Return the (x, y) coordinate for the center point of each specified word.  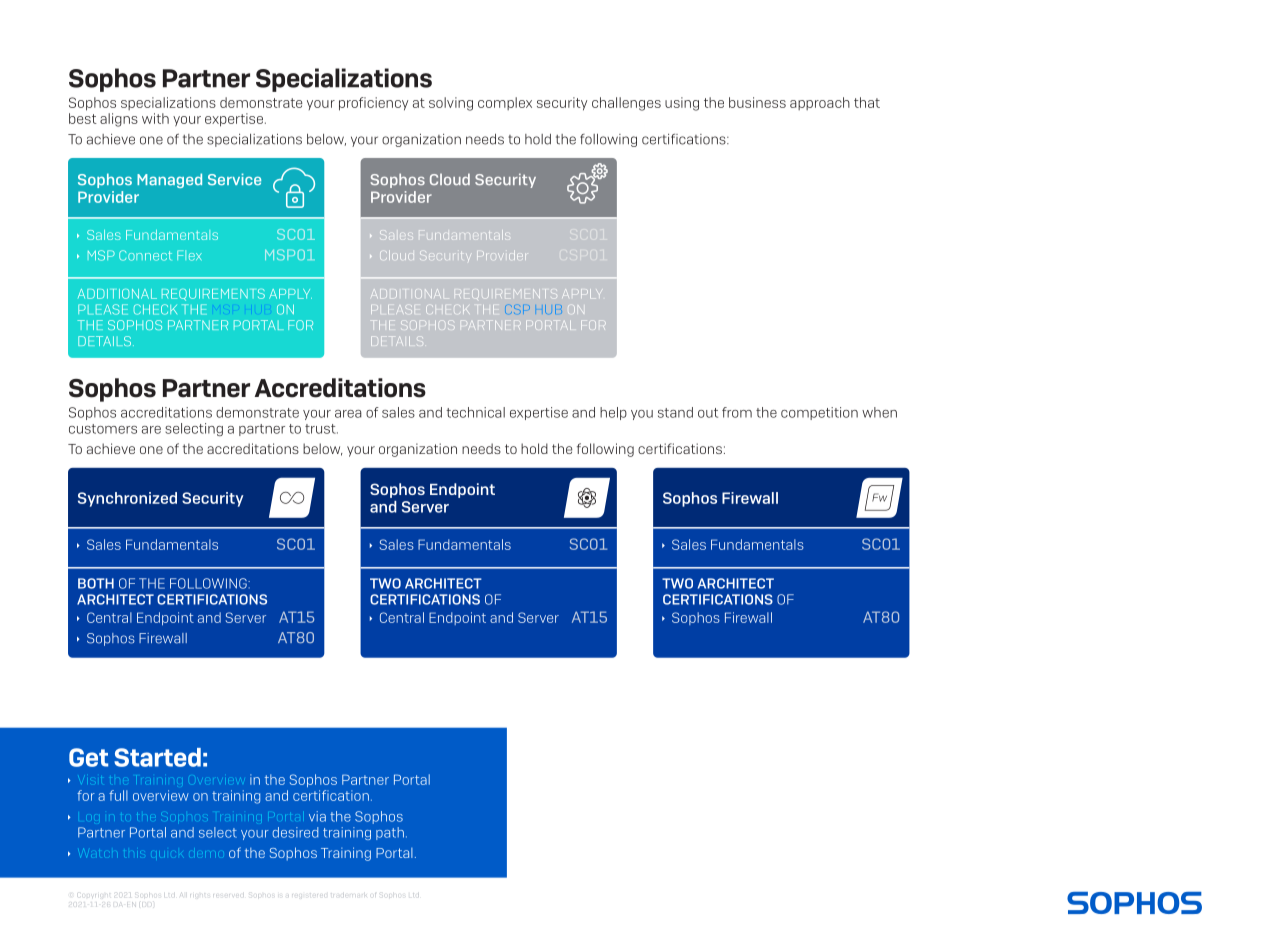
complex (505, 103)
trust (321, 429)
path (390, 833)
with (155, 118)
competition (819, 413)
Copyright (95, 894)
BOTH (96, 583)
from (737, 412)
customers (103, 429)
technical (475, 412)
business (757, 102)
